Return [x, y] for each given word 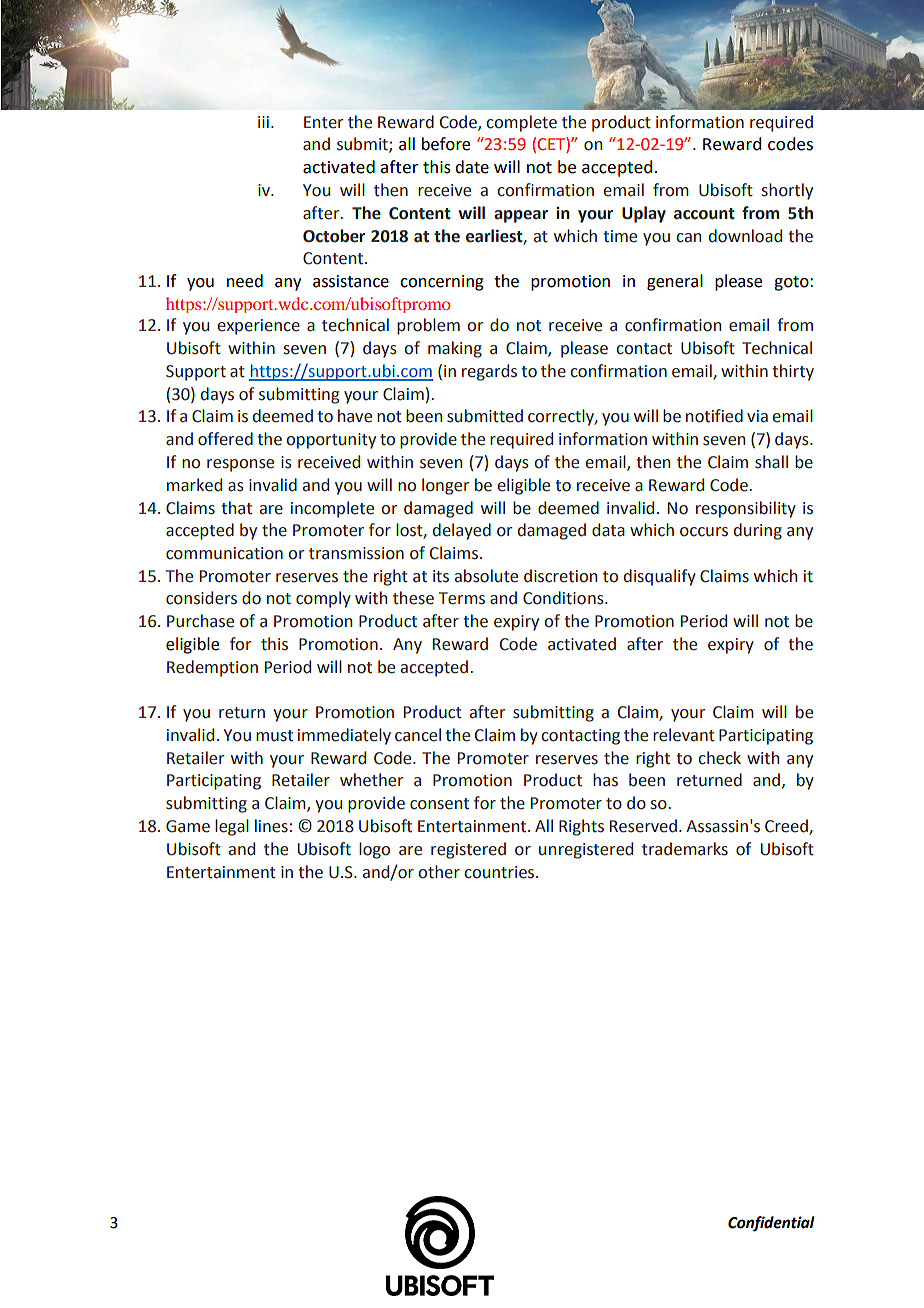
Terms [462, 598]
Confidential [771, 1224]
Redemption [212, 668]
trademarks [685, 849]
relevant [684, 735]
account [704, 214]
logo [374, 850]
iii [263, 122]
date [472, 167]
